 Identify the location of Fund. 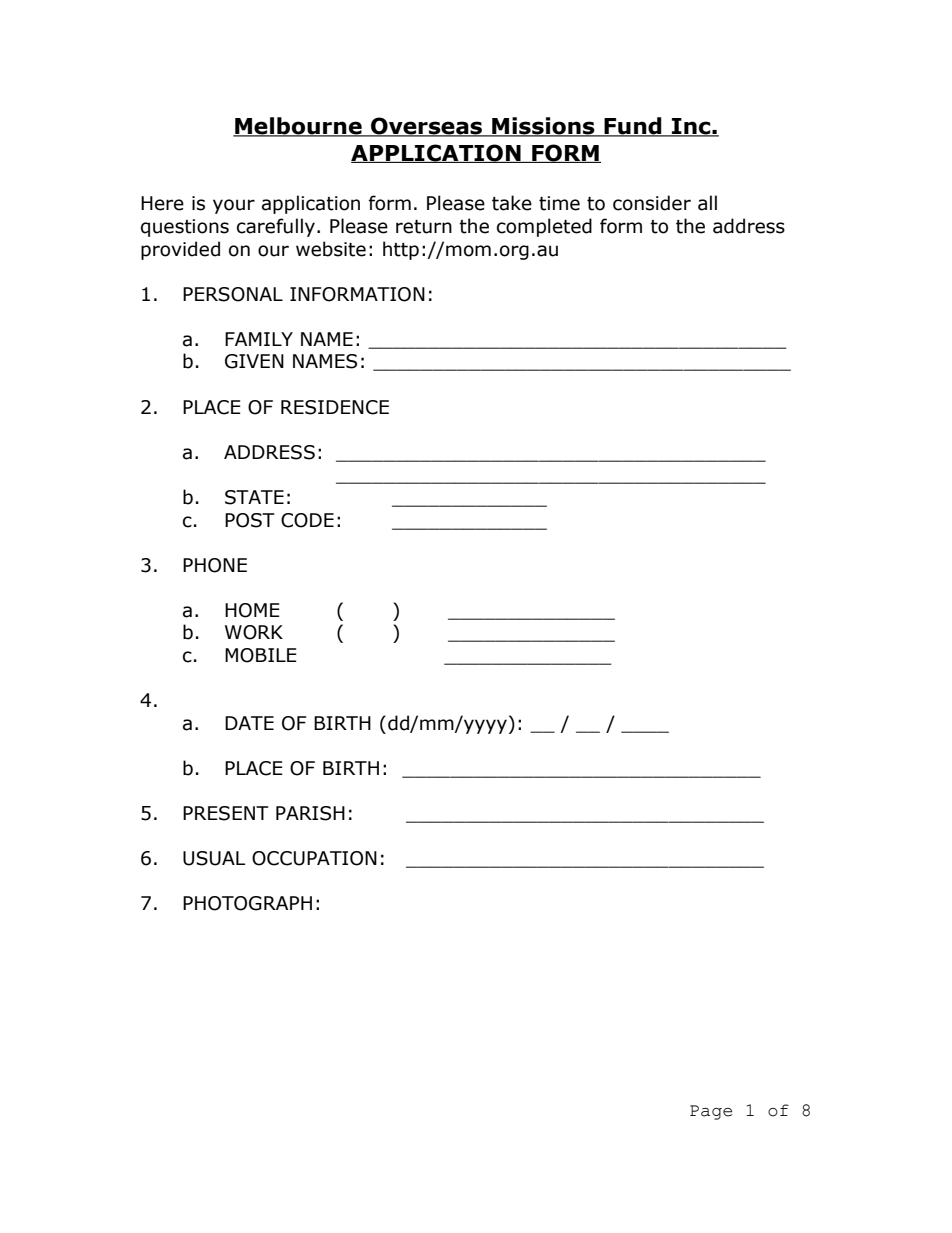
(633, 127).
